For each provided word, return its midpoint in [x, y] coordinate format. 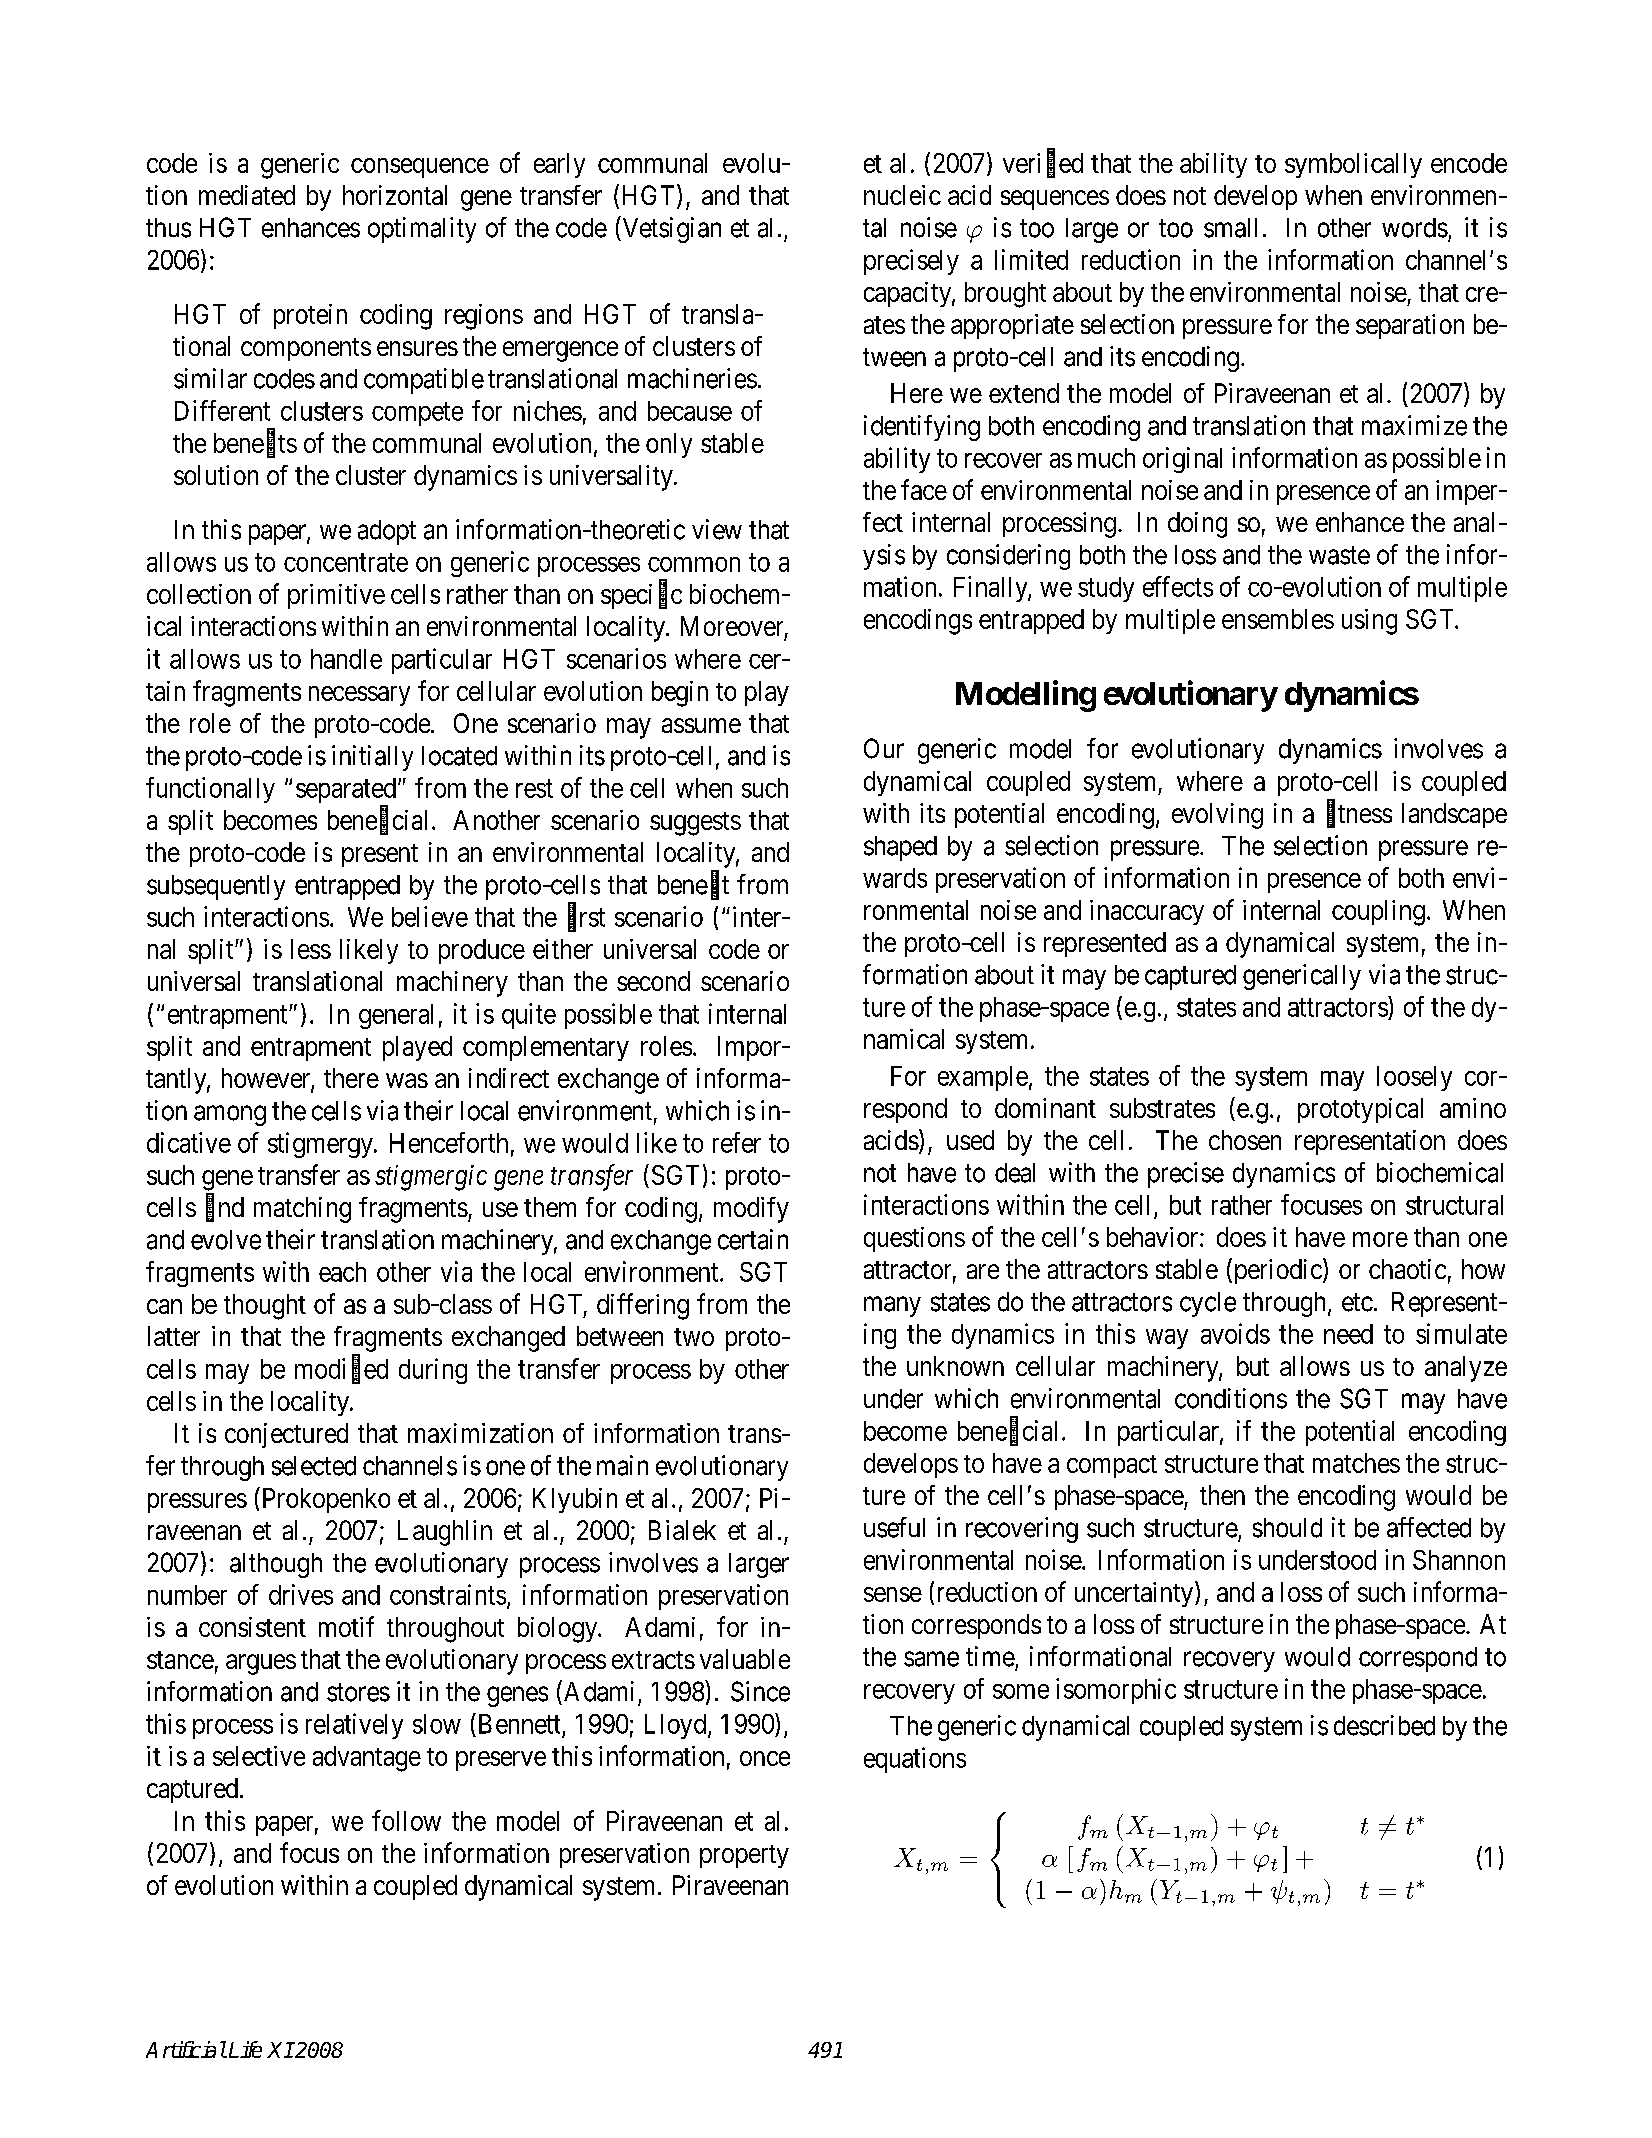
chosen [1245, 1140]
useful [894, 1527]
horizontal [395, 195]
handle [346, 659]
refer [737, 1142]
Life [245, 2049]
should [1287, 1528]
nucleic [902, 195]
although [276, 1565]
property [744, 1856]
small [1230, 228]
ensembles [1278, 619]
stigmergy [321, 1145]
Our [884, 748]
